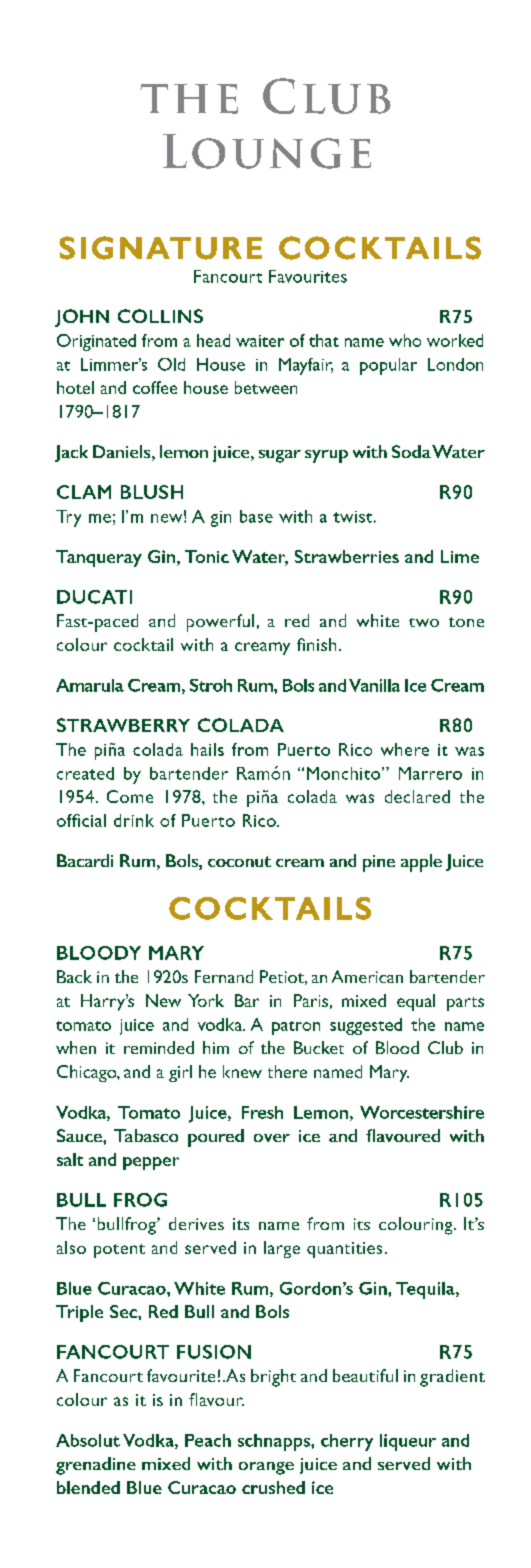 The width and height of the document is (531, 1568). What do you see at coordinates (224, 976) in the document?
I see `Fernand` at bounding box center [224, 976].
